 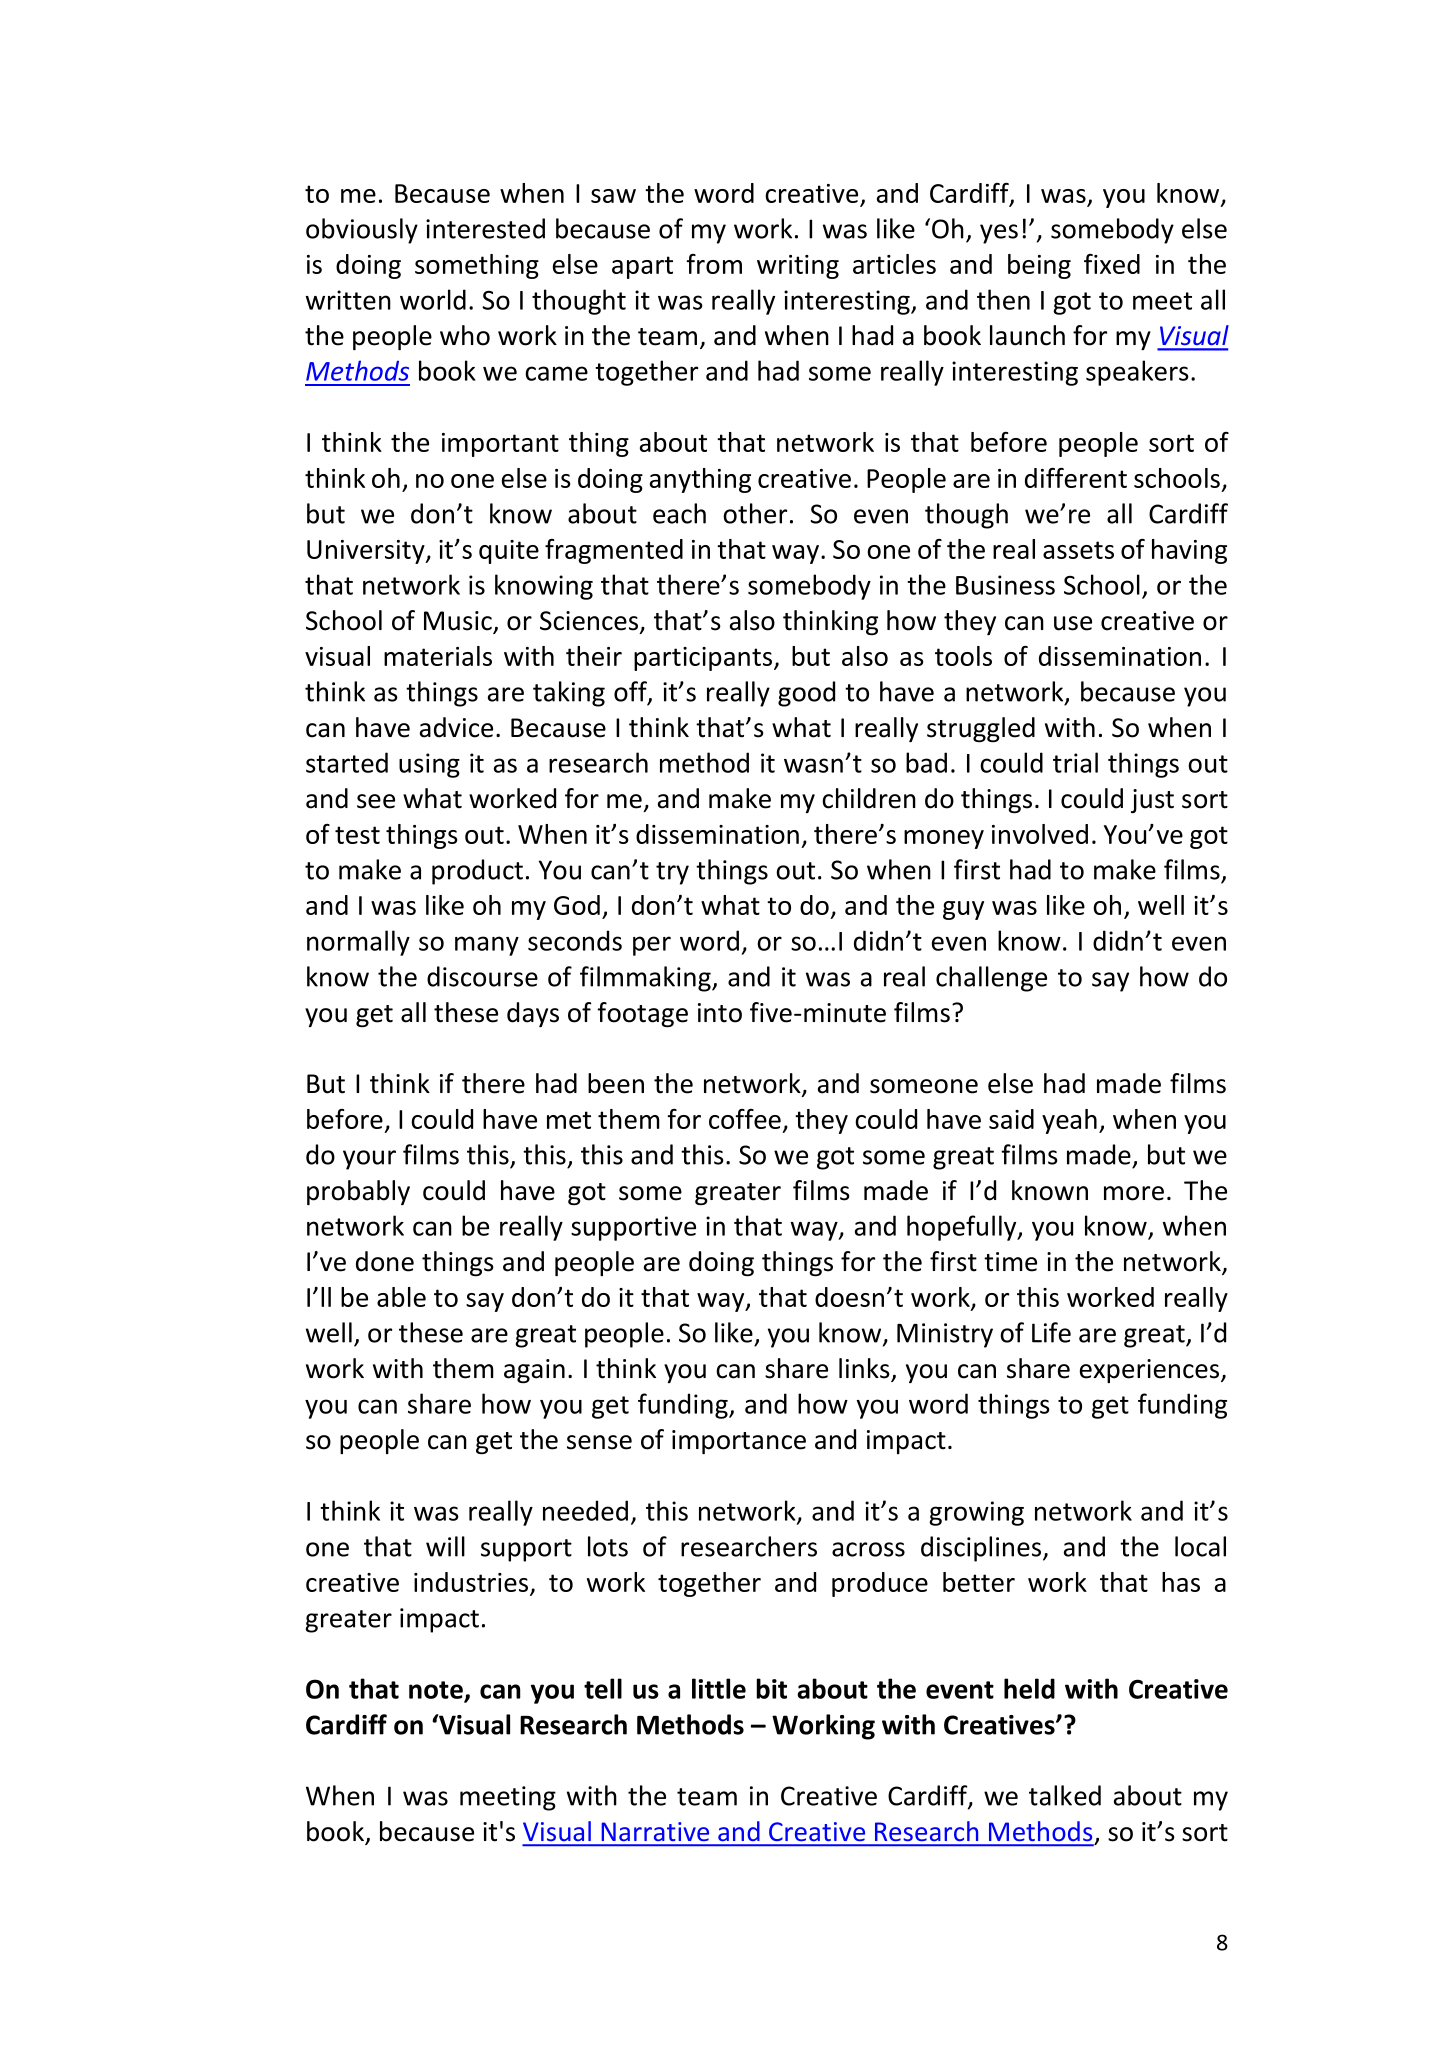 What do you see at coordinates (1065, 1795) in the page?
I see `talked` at bounding box center [1065, 1795].
